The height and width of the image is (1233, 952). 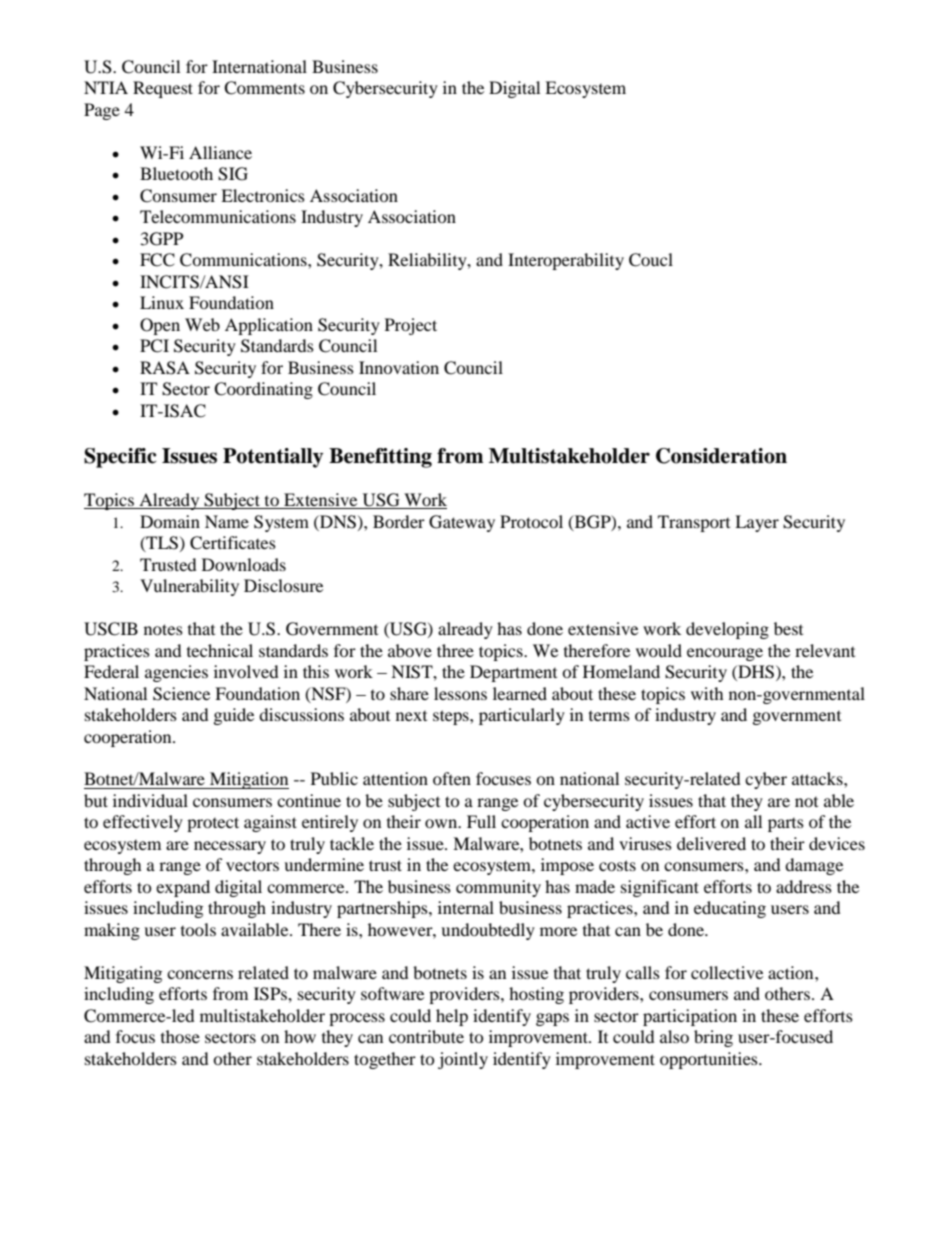 What do you see at coordinates (264, 88) in the image?
I see `Comments` at bounding box center [264, 88].
